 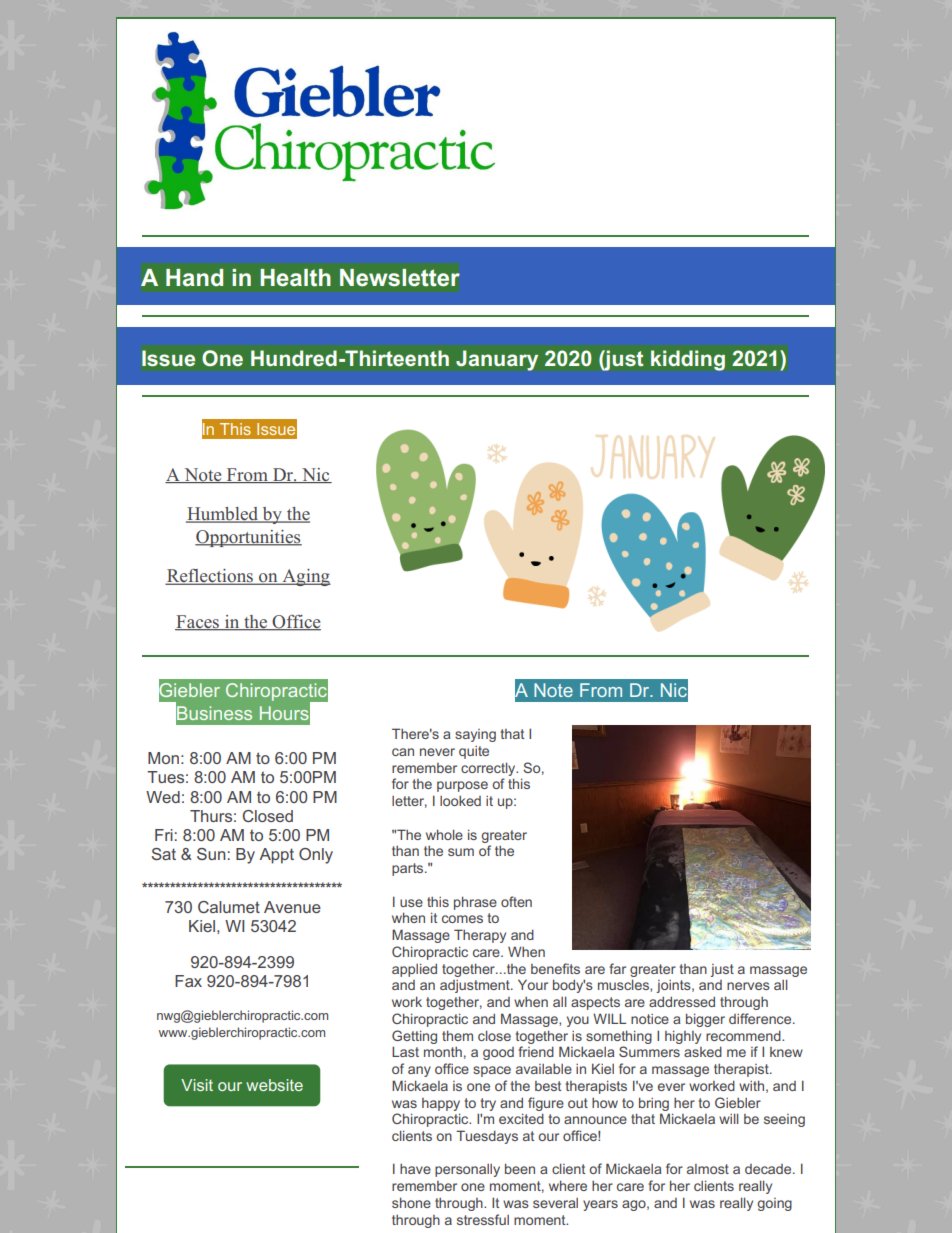 What do you see at coordinates (274, 1085) in the screenshot?
I see `website` at bounding box center [274, 1085].
